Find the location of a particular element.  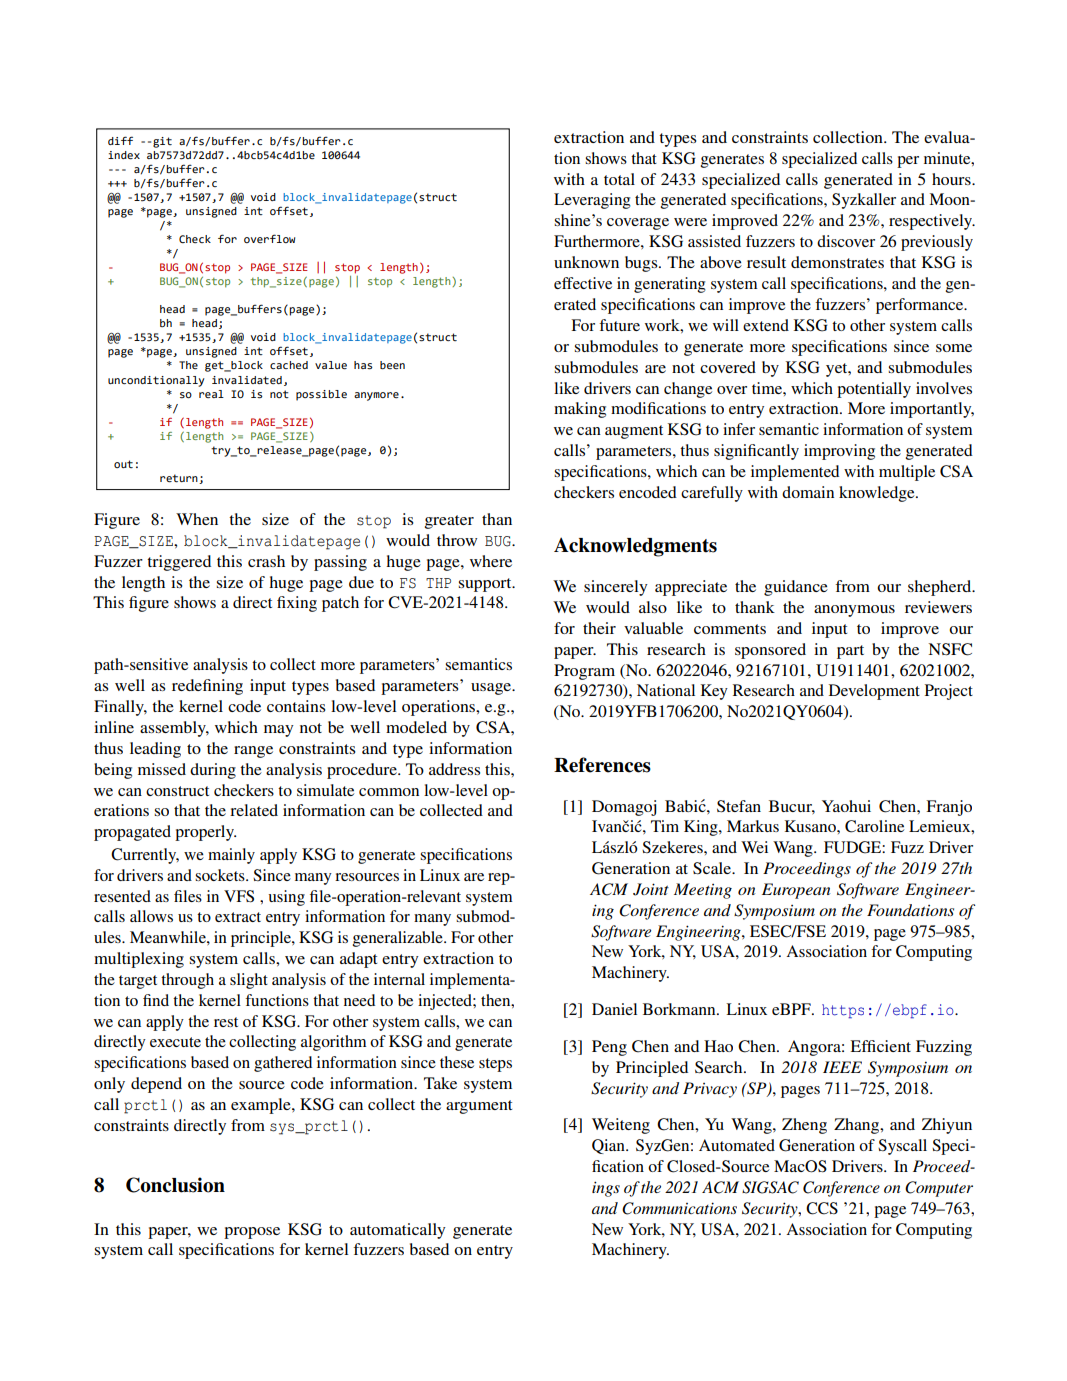

redefining is located at coordinates (207, 687).
